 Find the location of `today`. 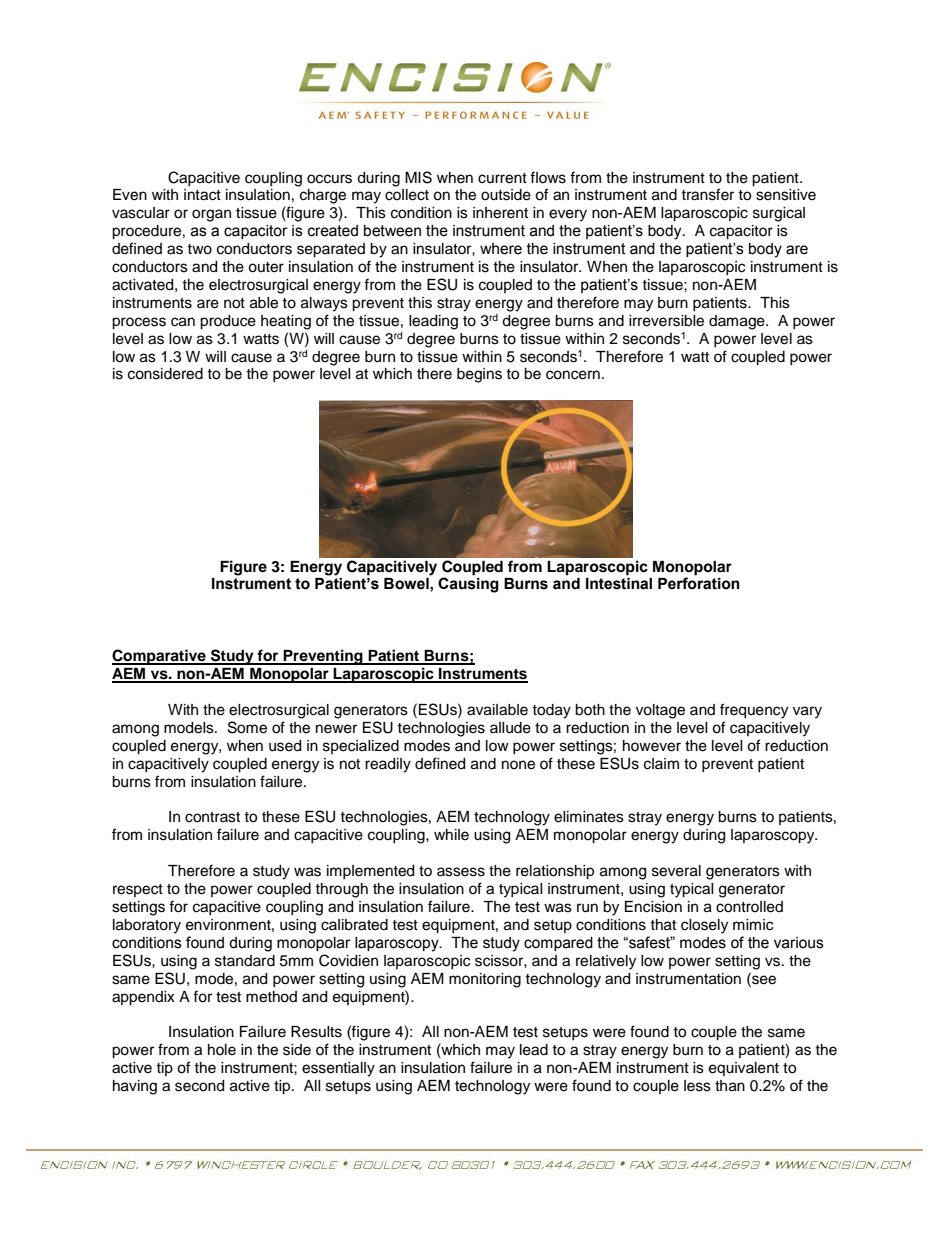

today is located at coordinates (551, 711).
